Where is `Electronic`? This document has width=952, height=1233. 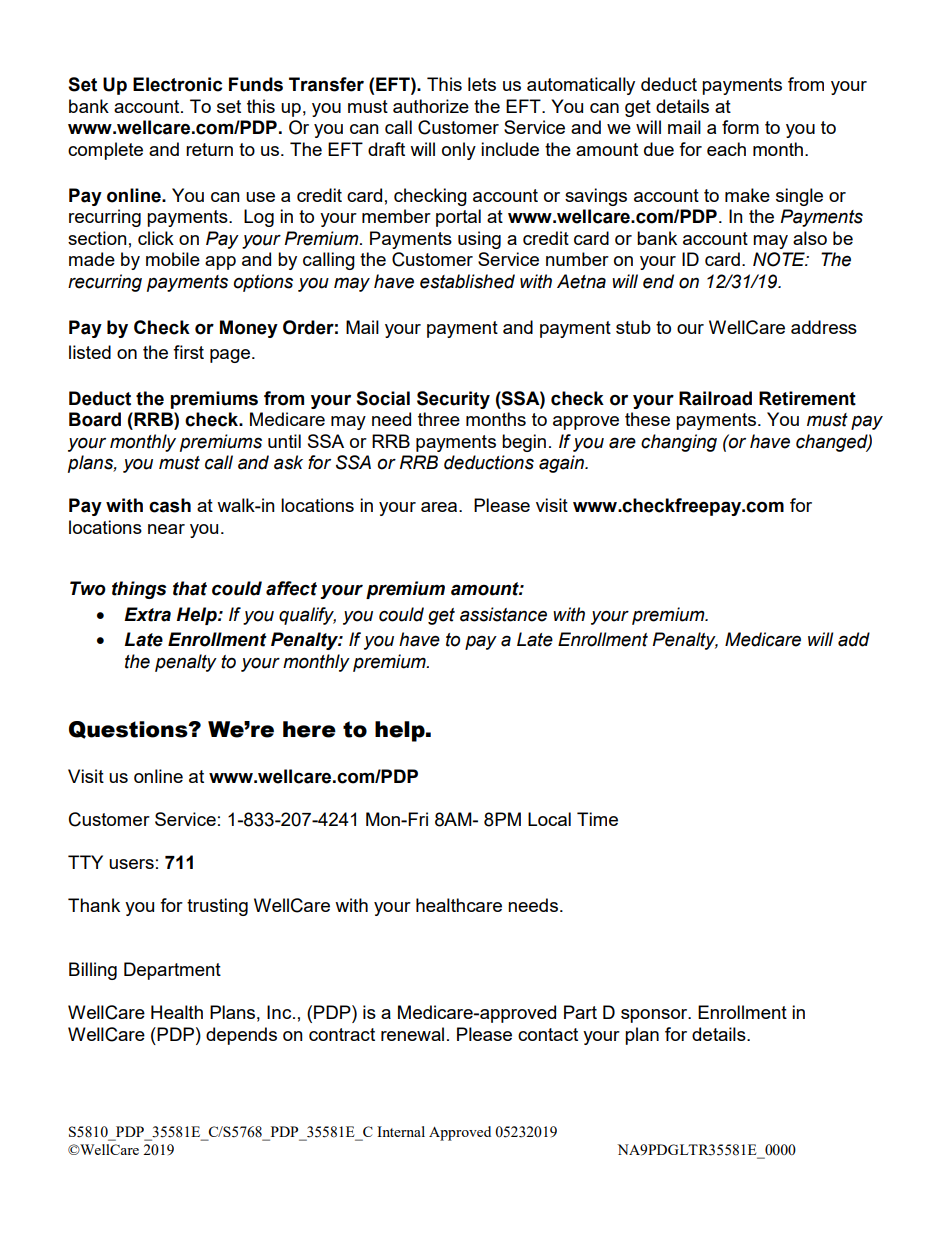
Electronic is located at coordinates (177, 84).
